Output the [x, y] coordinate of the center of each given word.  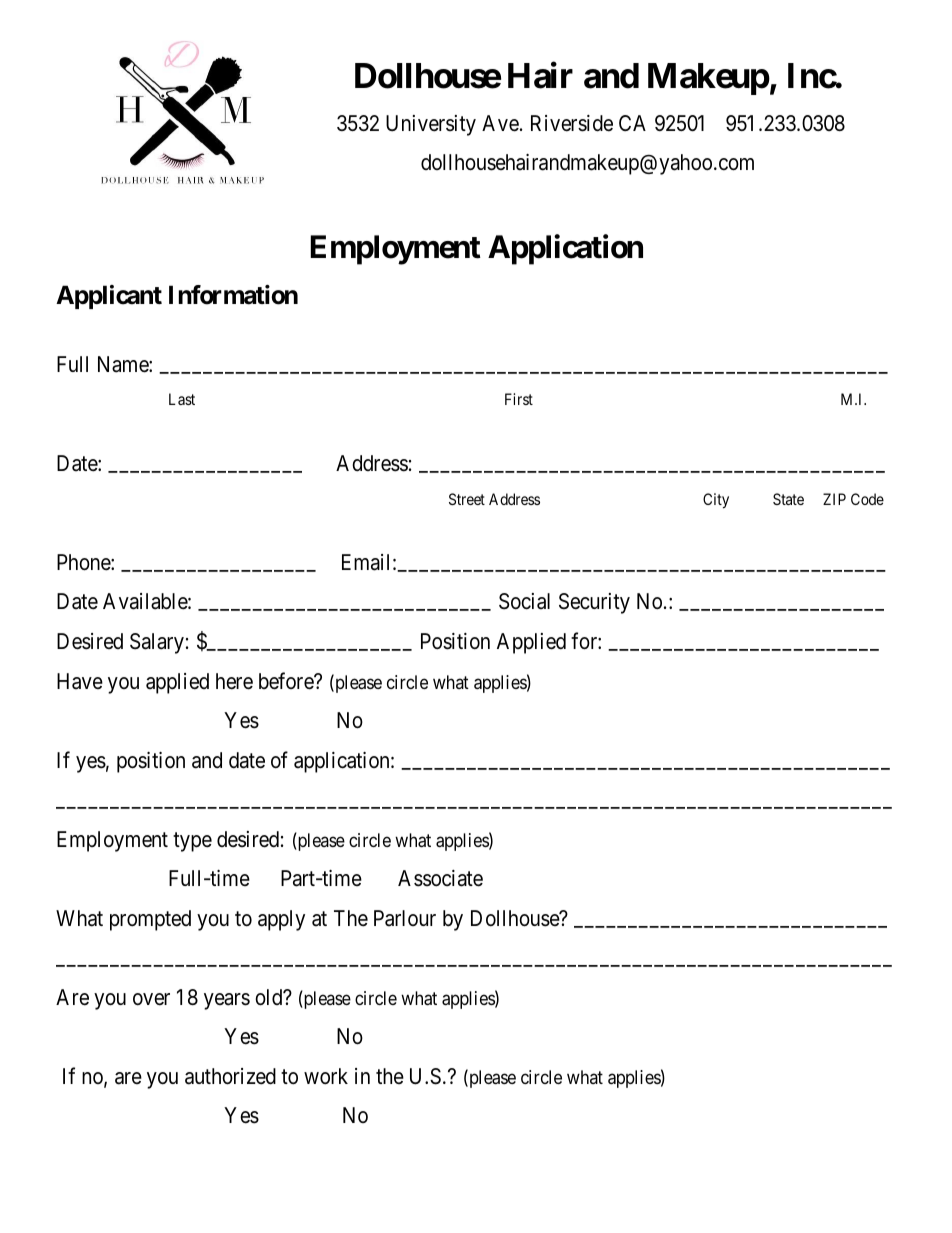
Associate [440, 878]
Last [182, 399]
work [326, 1076]
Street [467, 499]
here [234, 681]
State [788, 499]
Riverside [572, 123]
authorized [230, 1076]
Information [233, 295]
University [431, 125]
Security [594, 603]
